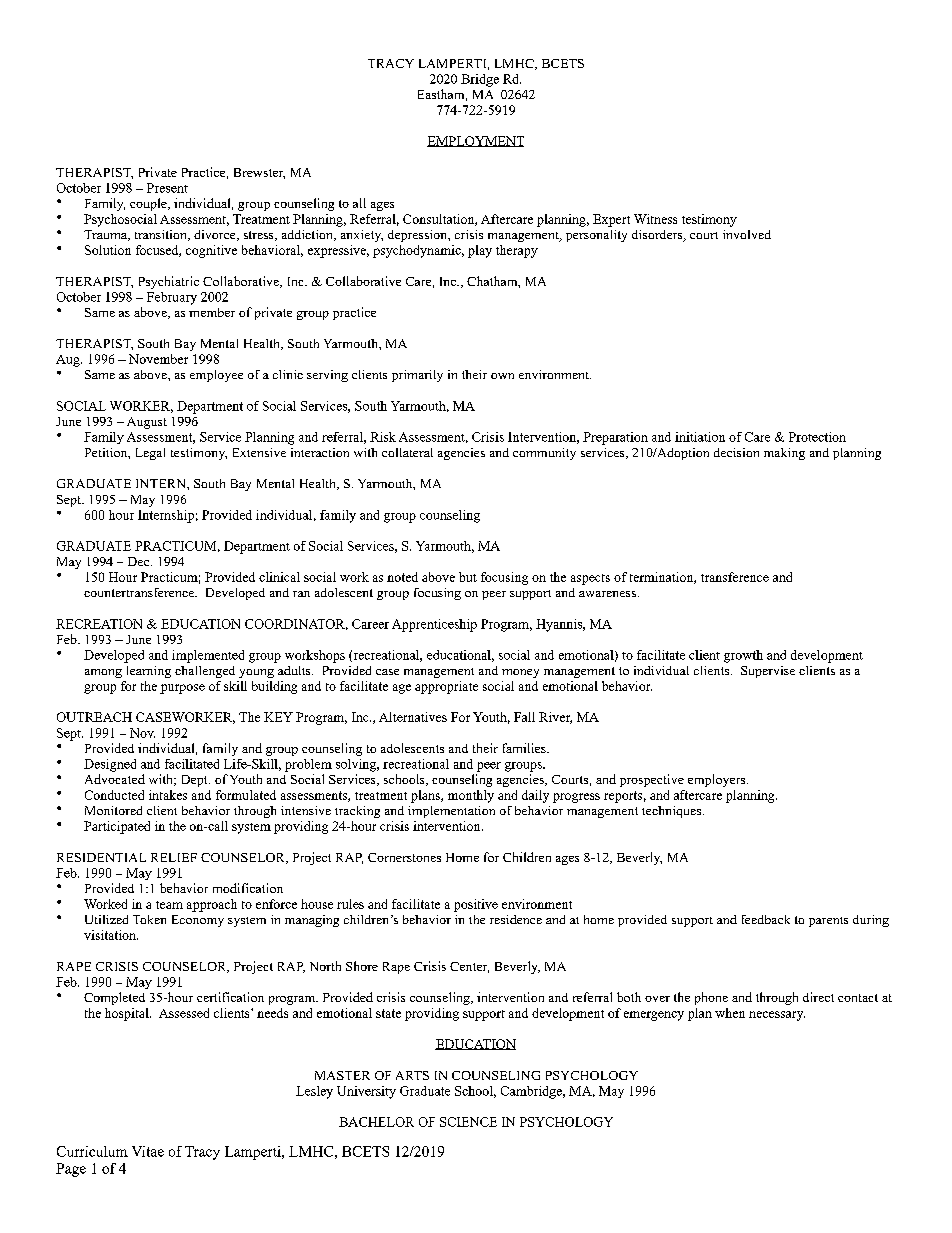 This screenshot has width=952, height=1233. Describe the element at coordinates (148, 1151) in the screenshot. I see `Vitae` at that location.
